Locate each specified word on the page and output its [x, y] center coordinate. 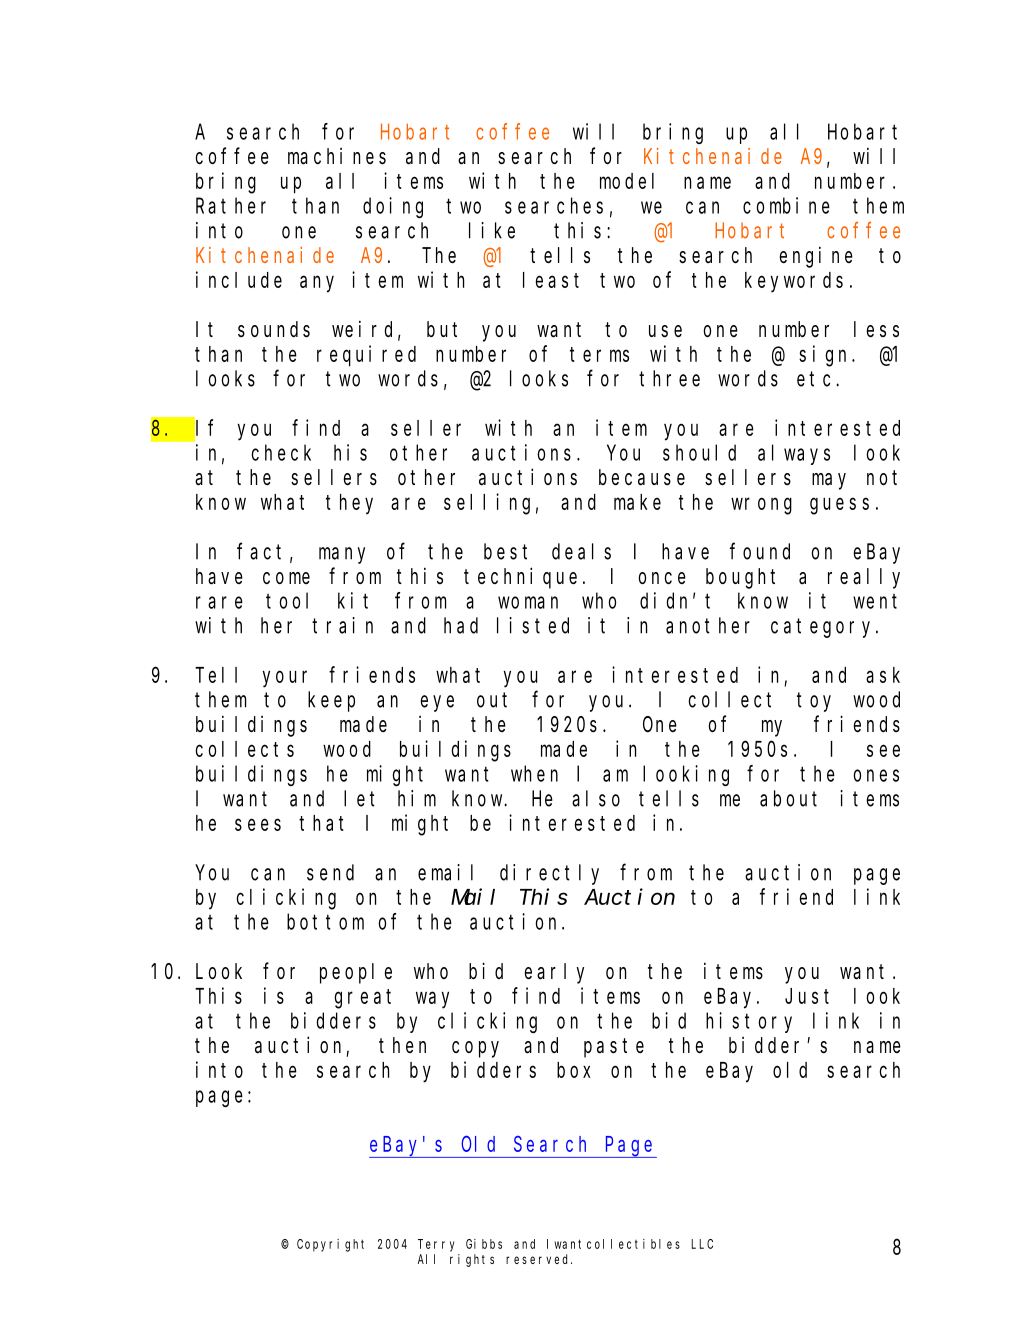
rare [219, 602]
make [637, 502]
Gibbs [484, 1244]
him [417, 798]
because [642, 477]
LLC [702, 1244]
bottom [325, 921]
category [824, 628]
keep [331, 701]
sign [826, 356]
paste [614, 1048]
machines [337, 156]
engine [816, 257]
